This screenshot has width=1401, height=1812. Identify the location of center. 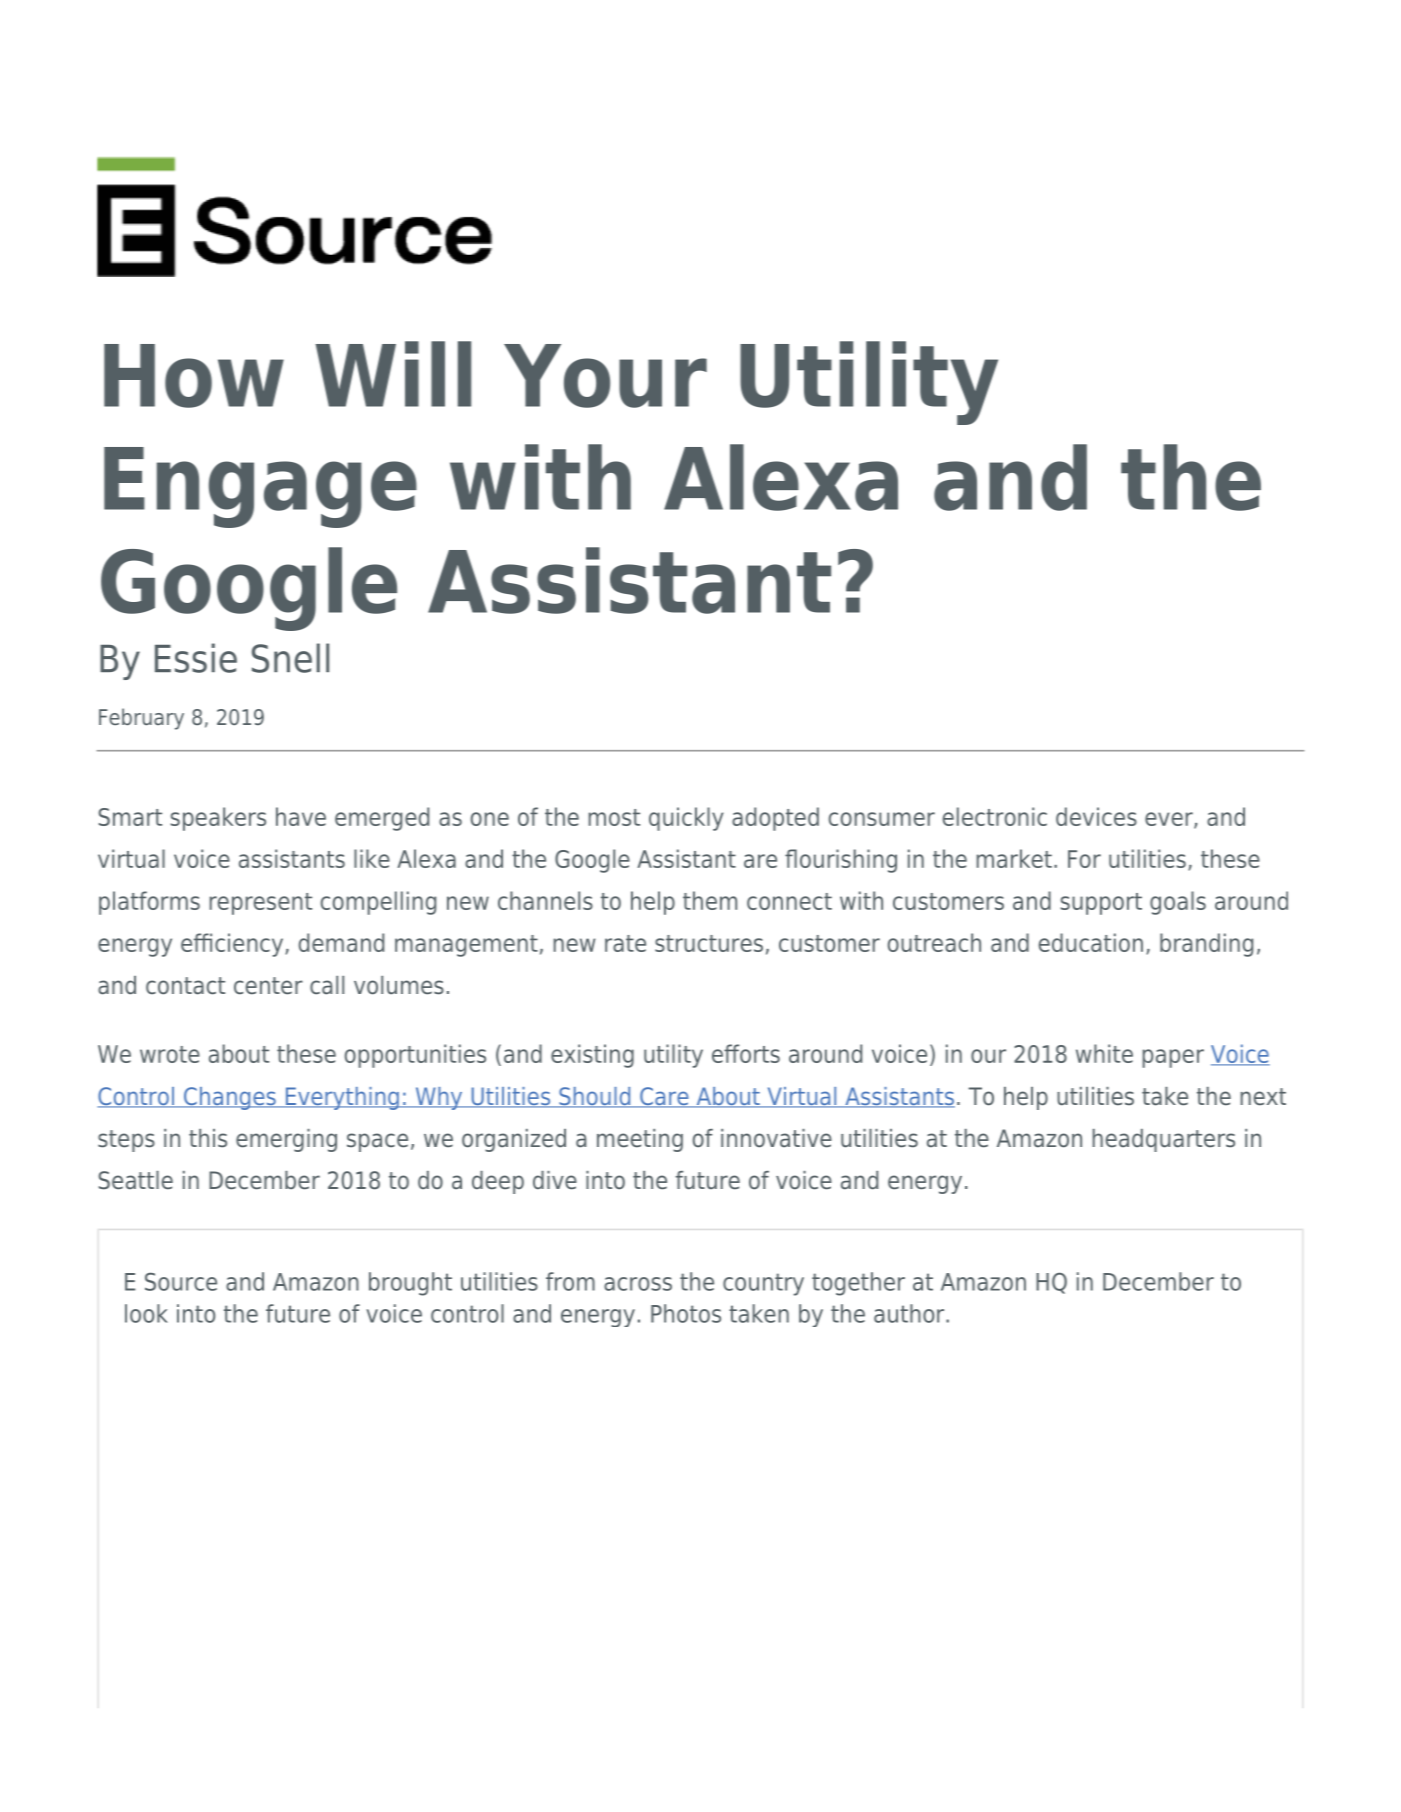
(268, 986).
